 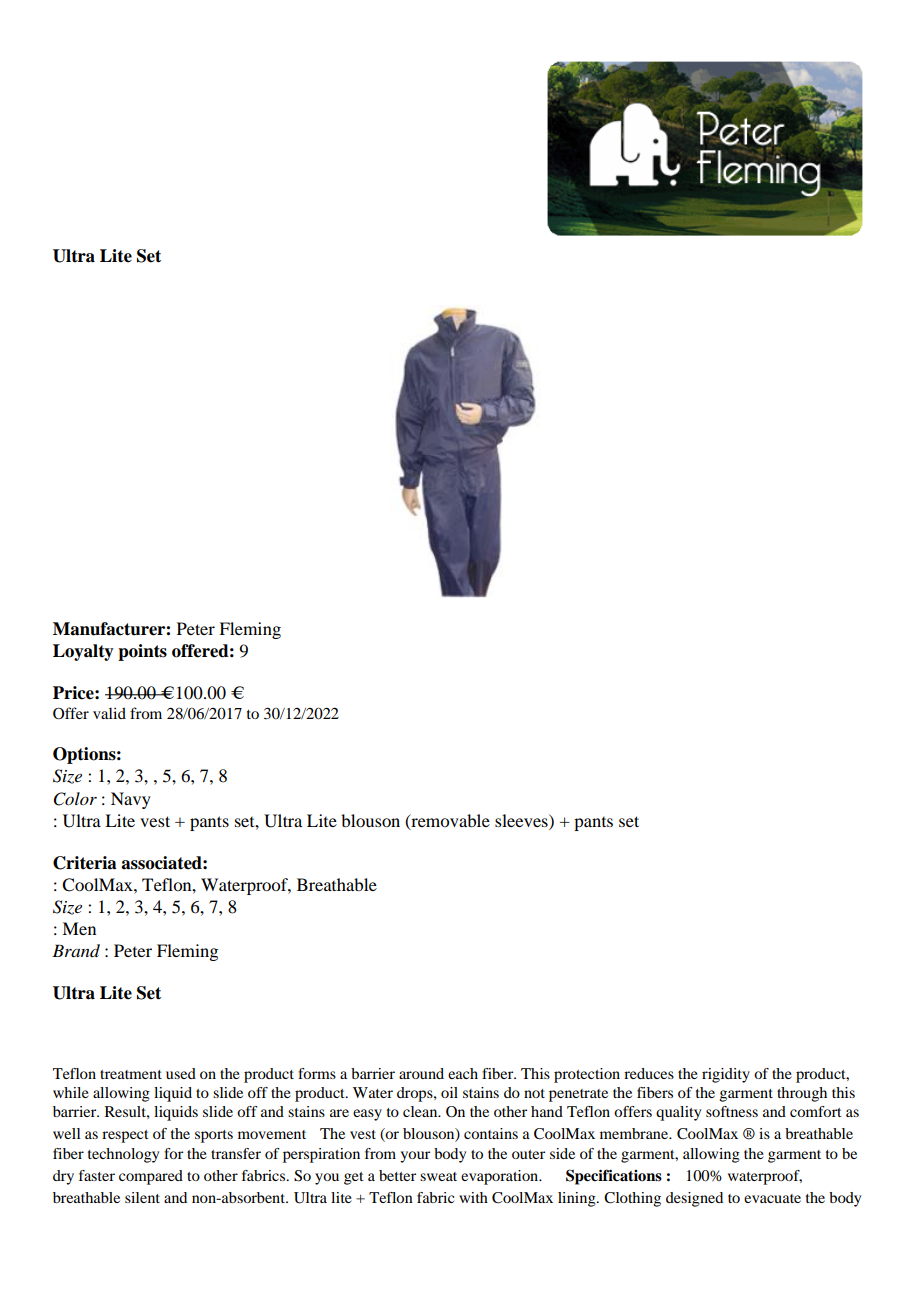 I want to click on sleeves, so click(x=522, y=820).
